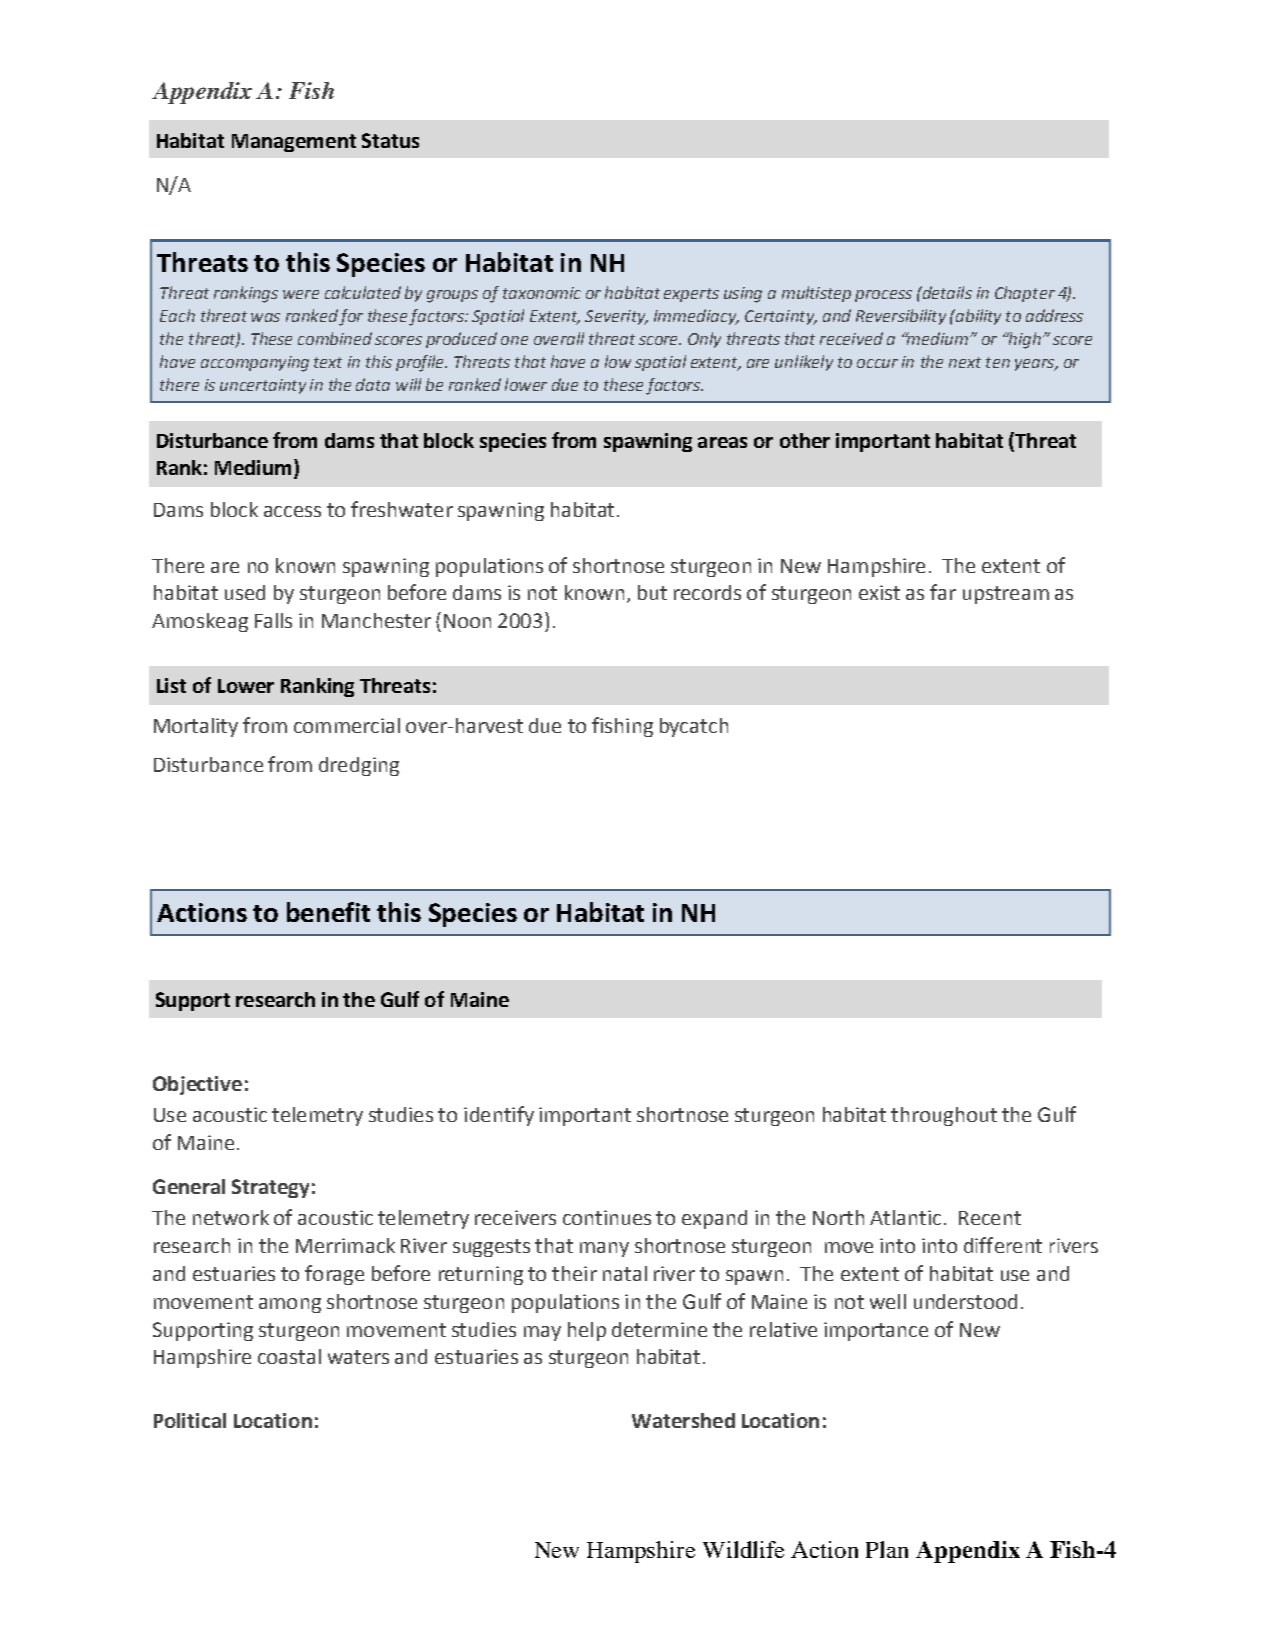 The height and width of the document is (1644, 1270). What do you see at coordinates (542, 293) in the document?
I see `taxonomic` at bounding box center [542, 293].
